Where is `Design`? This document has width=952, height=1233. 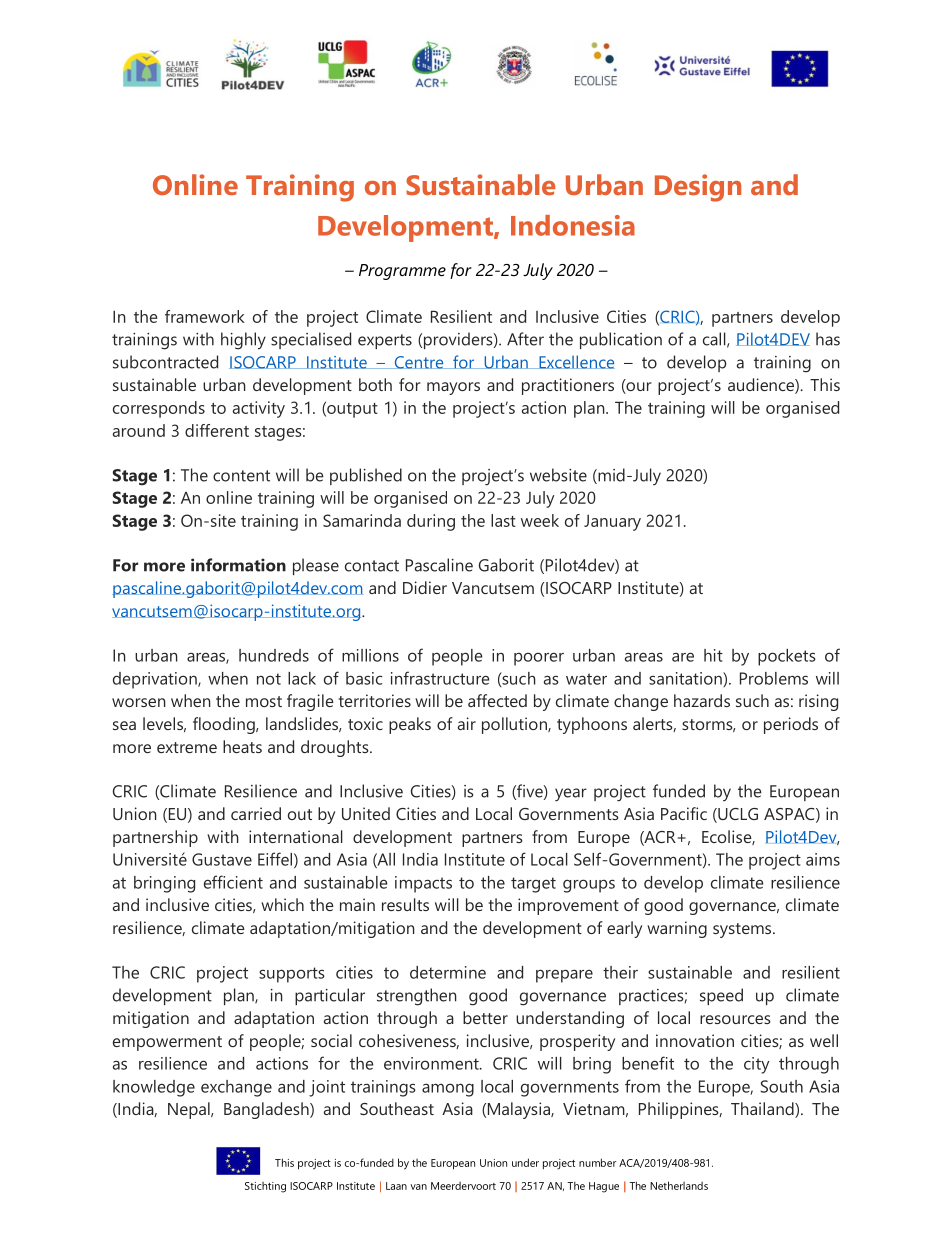 Design is located at coordinates (698, 188).
